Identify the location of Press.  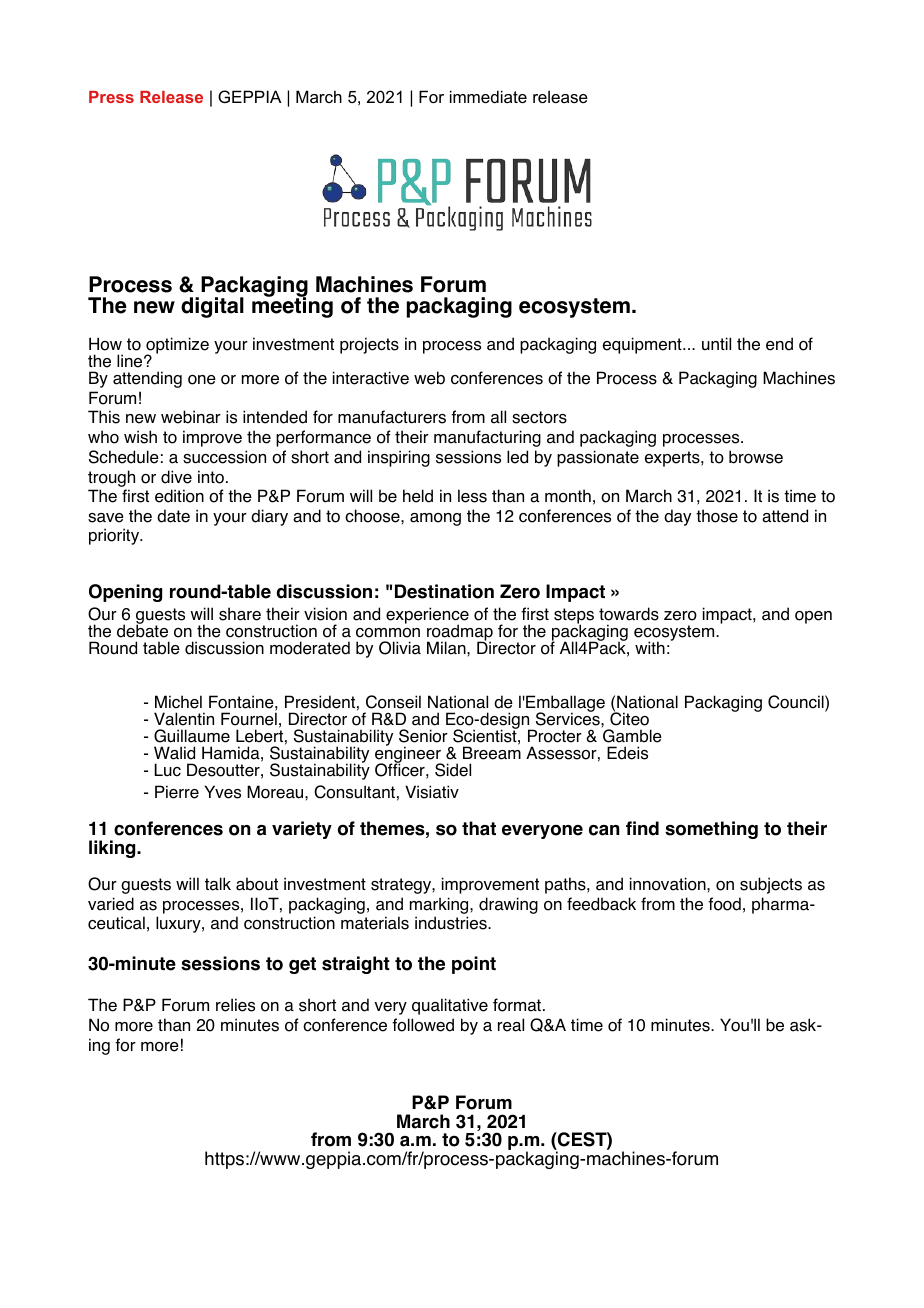
(111, 97).
